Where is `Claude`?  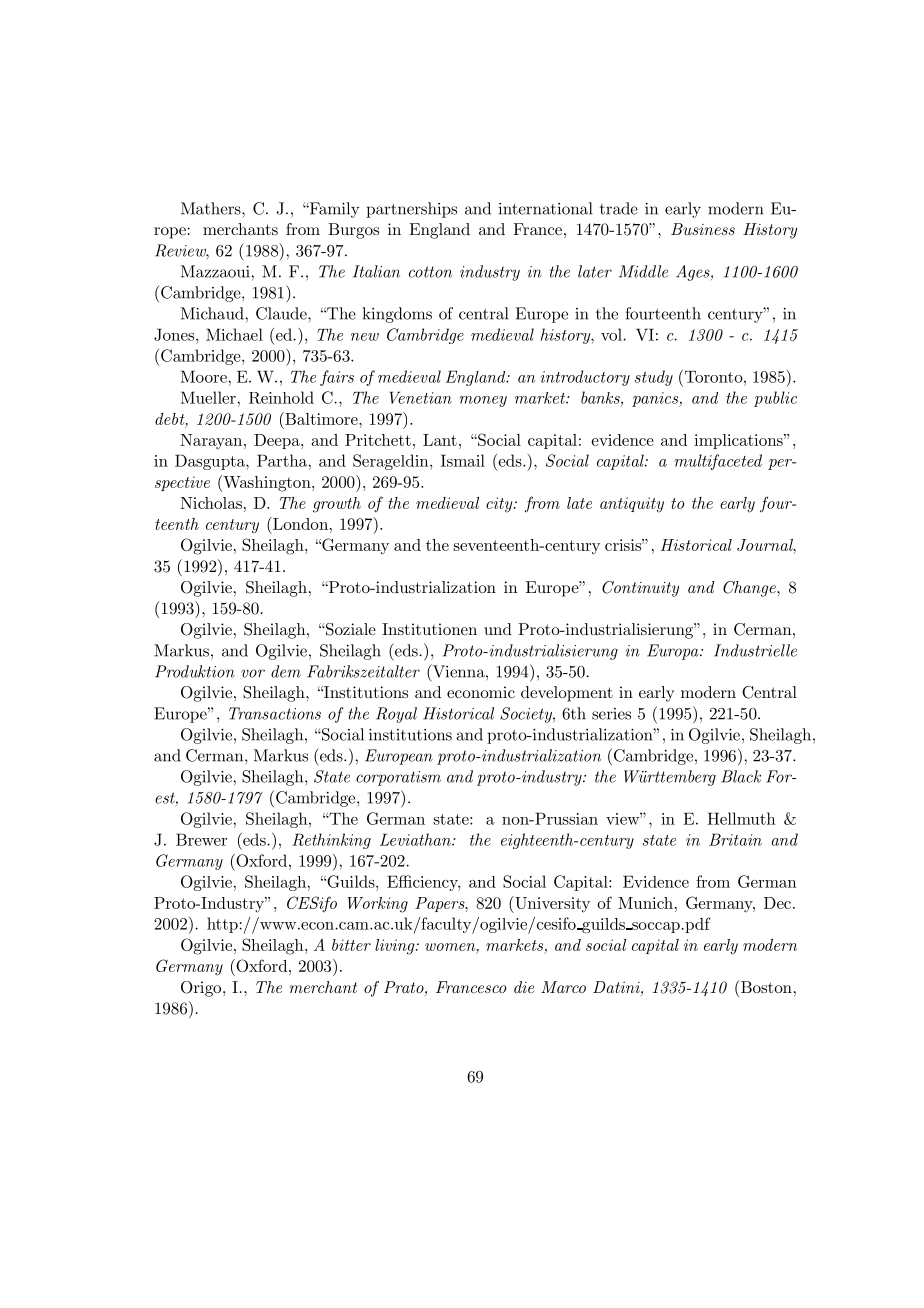 Claude is located at coordinates (282, 313).
